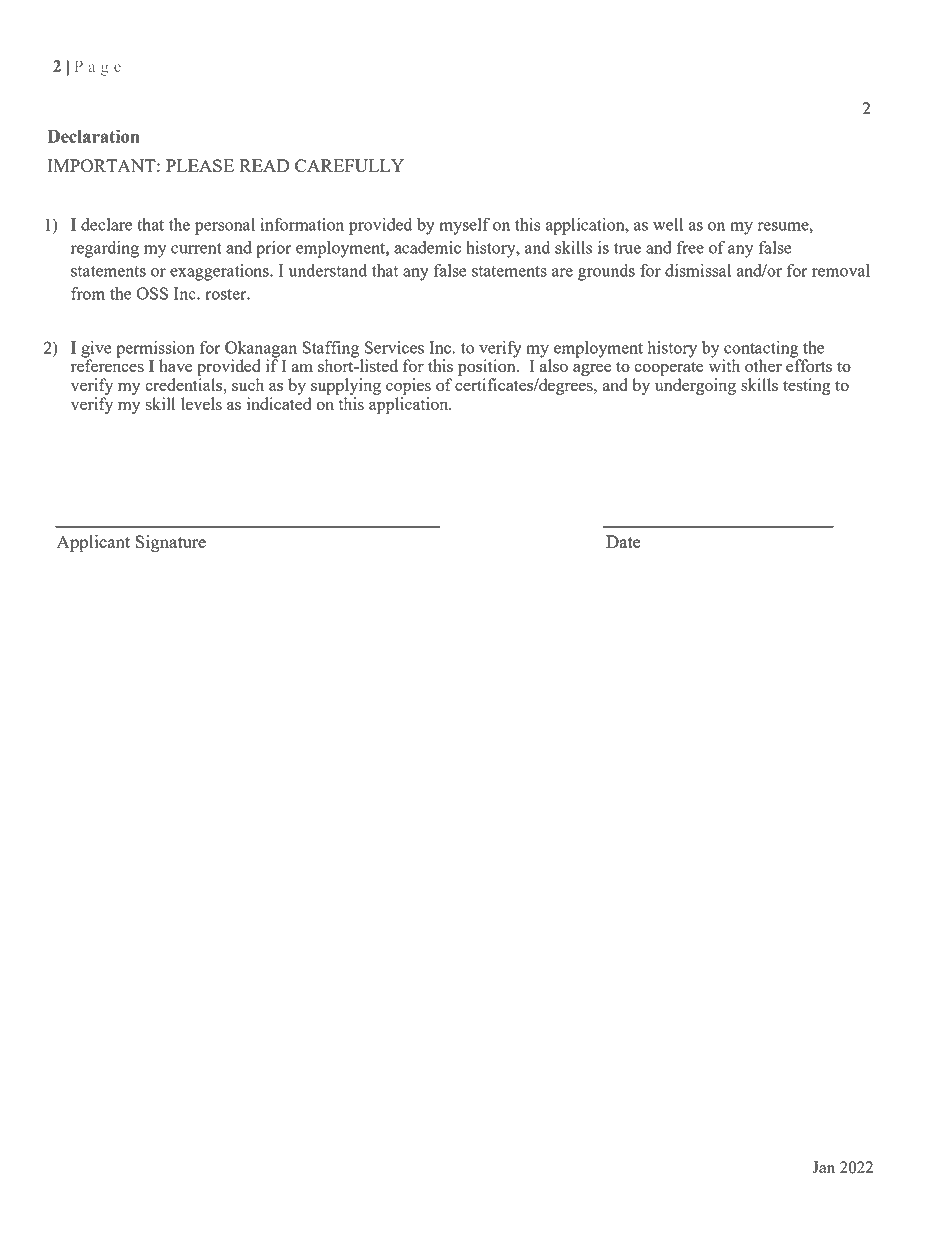  Describe the element at coordinates (668, 224) in the screenshot. I see `well` at that location.
